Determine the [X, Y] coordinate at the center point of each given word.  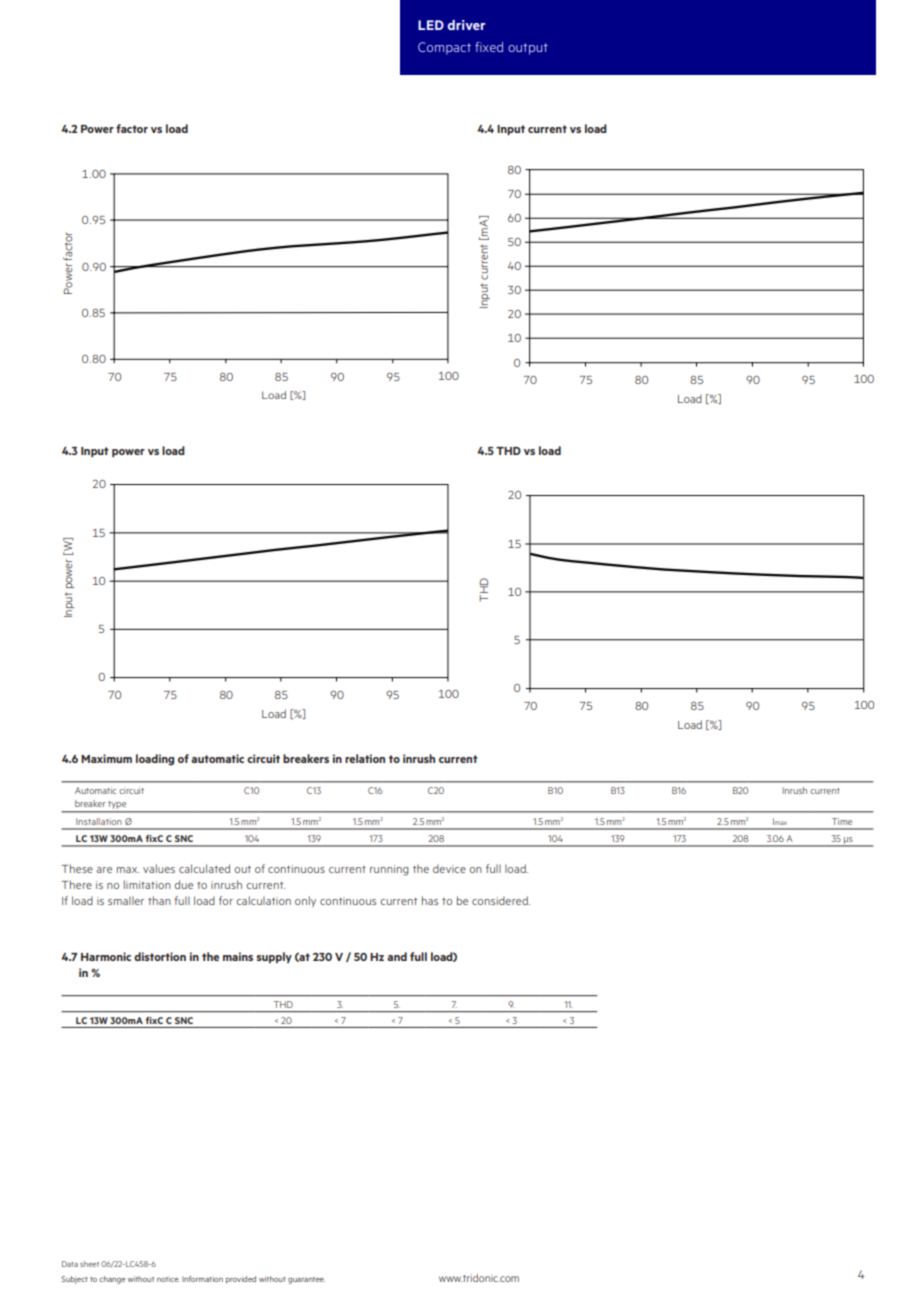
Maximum [106, 758]
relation [365, 758]
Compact [444, 48]
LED [431, 25]
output [528, 49]
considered [501, 900]
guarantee [306, 1280]
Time [842, 821]
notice [168, 1279]
